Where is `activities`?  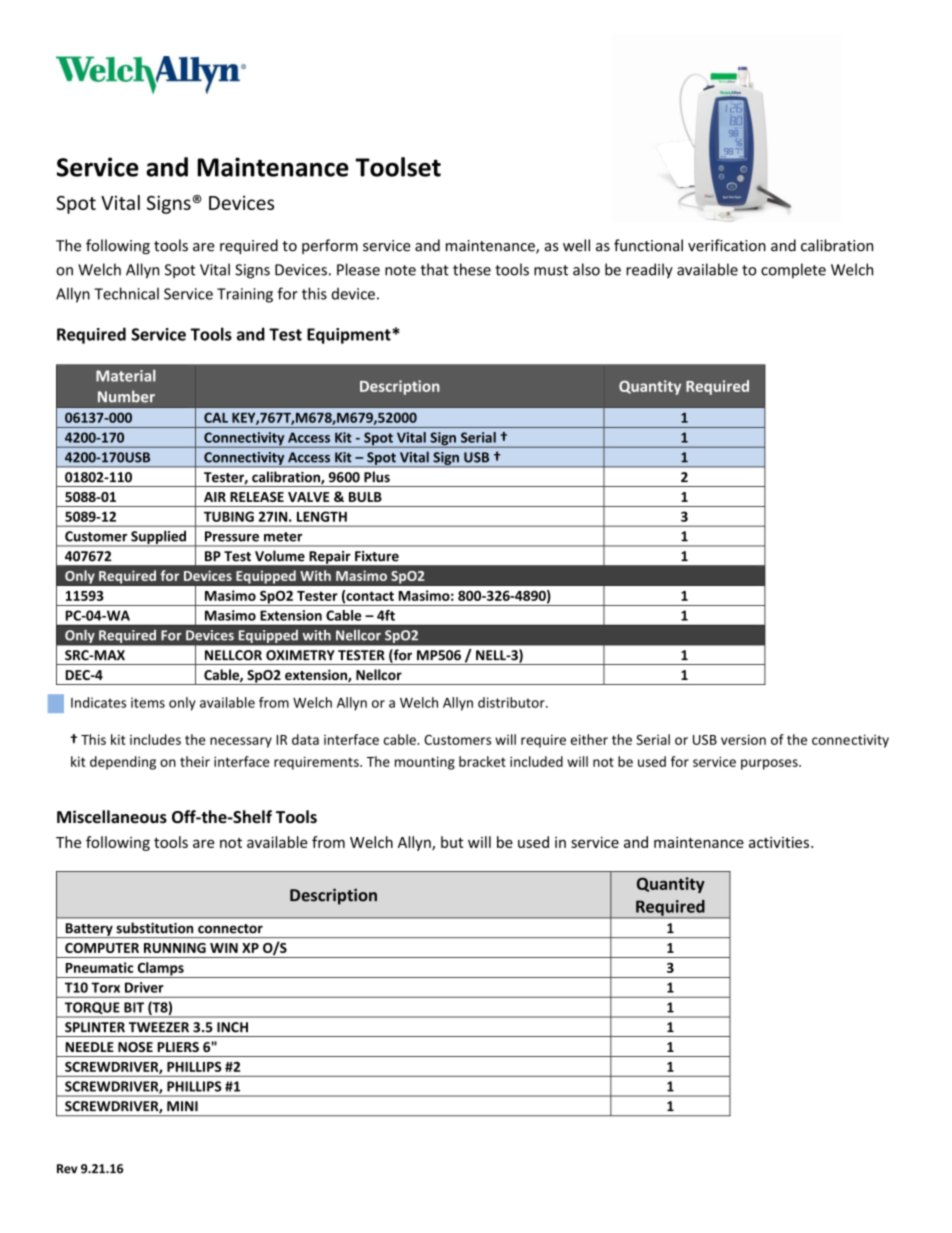 activities is located at coordinates (779, 842).
